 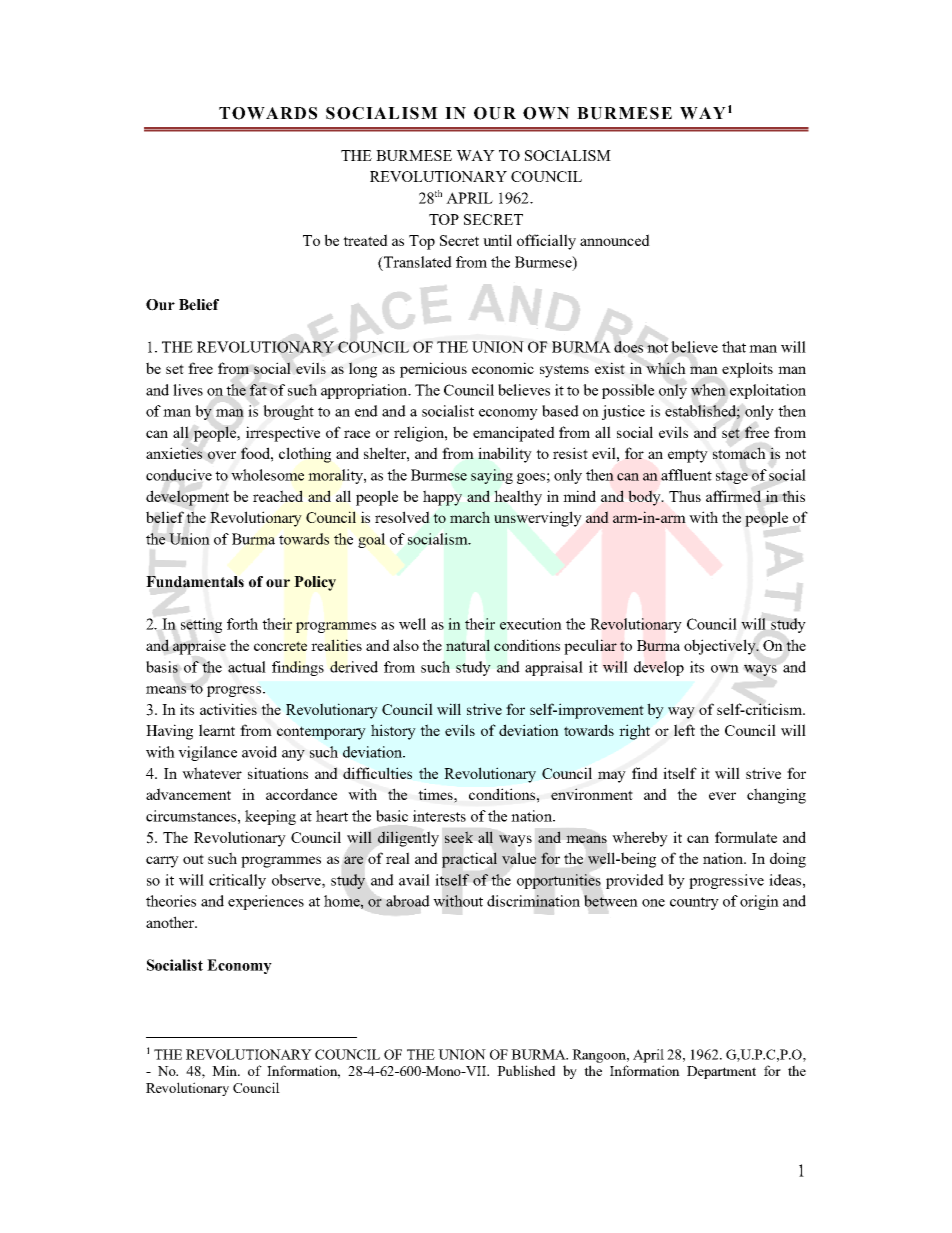 What do you see at coordinates (526, 1070) in the document?
I see `Published` at bounding box center [526, 1070].
